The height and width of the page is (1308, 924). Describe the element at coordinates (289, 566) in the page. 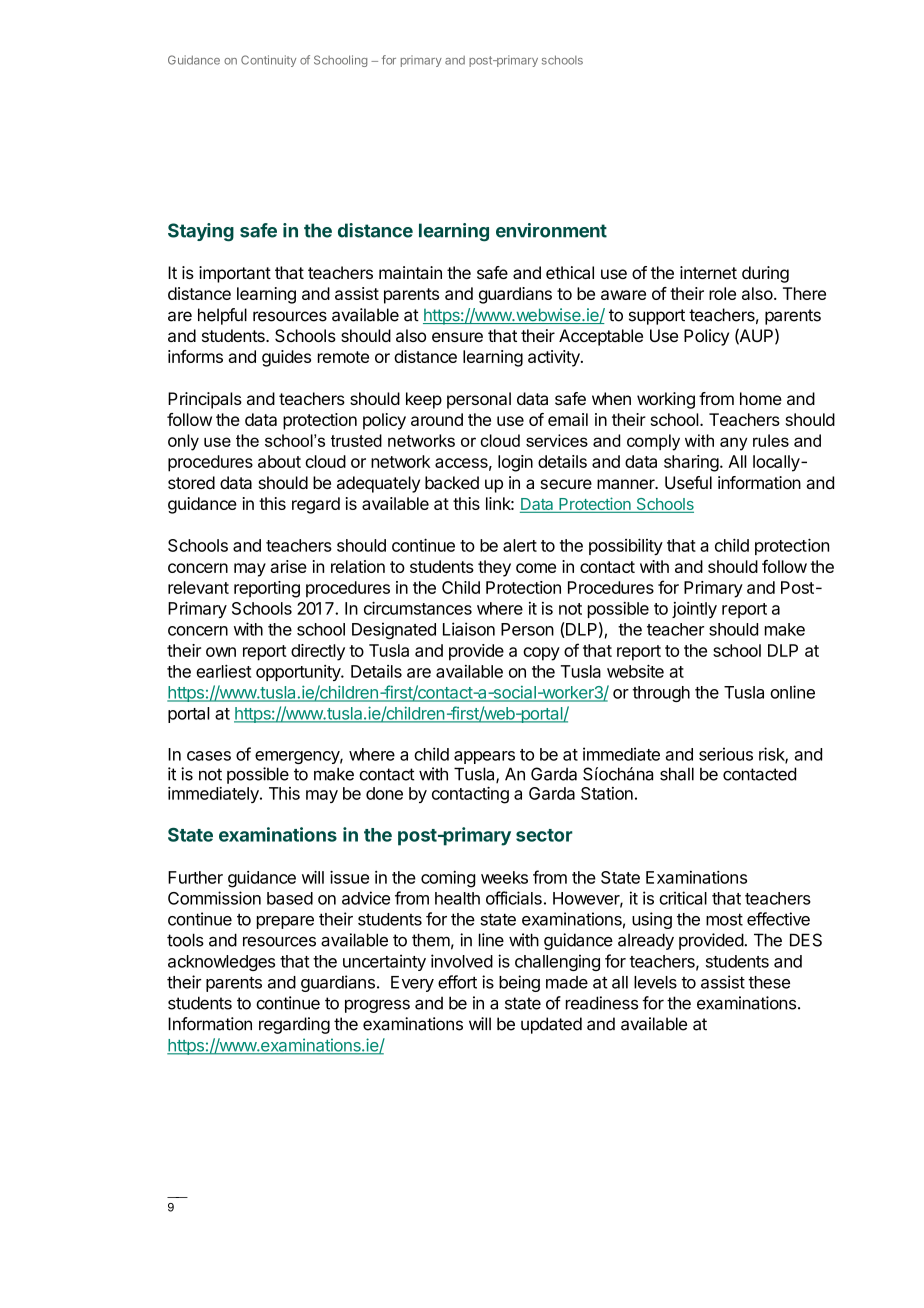

I see `arise` at that location.
